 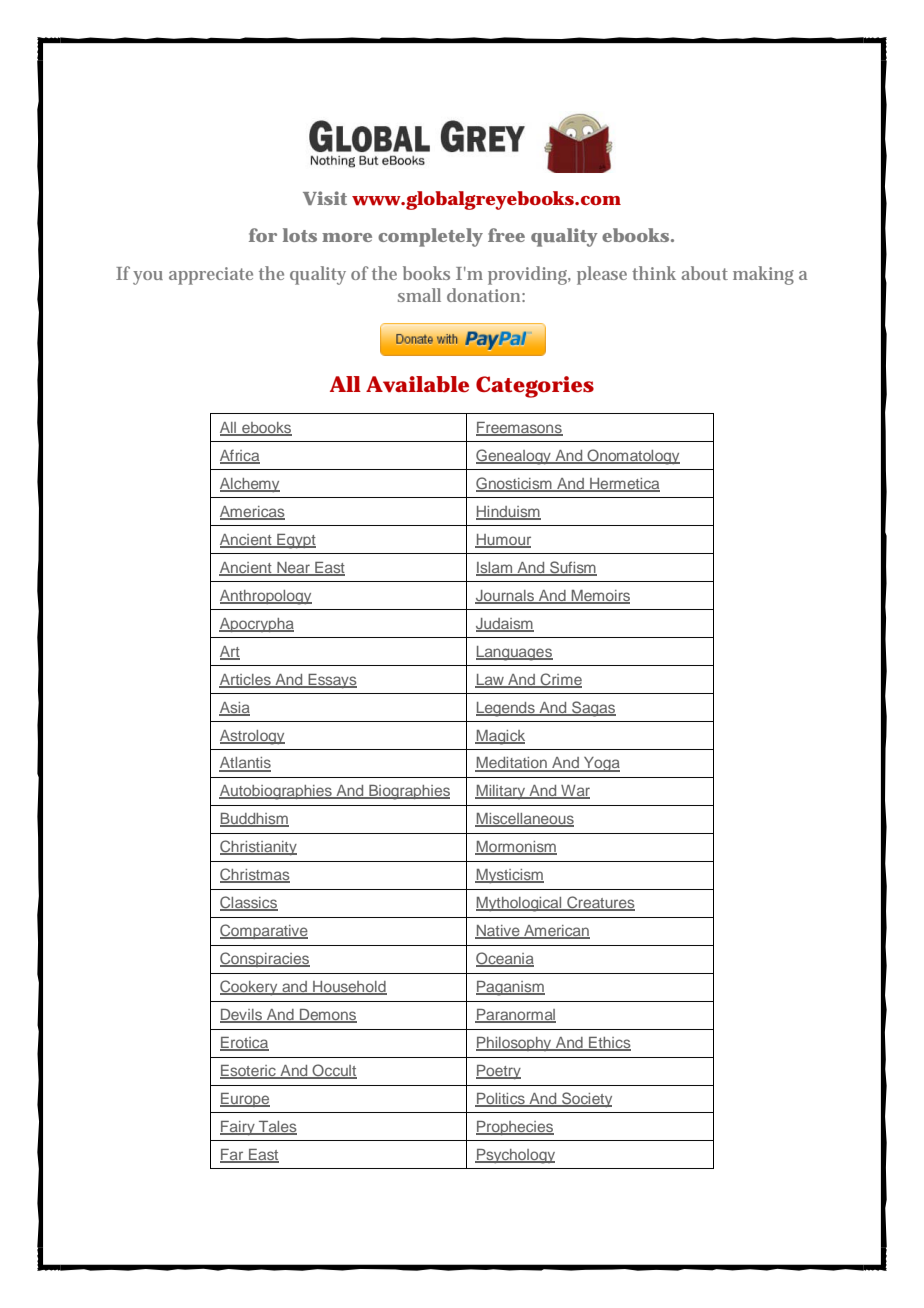 I want to click on Memoirs, so click(x=600, y=596).
